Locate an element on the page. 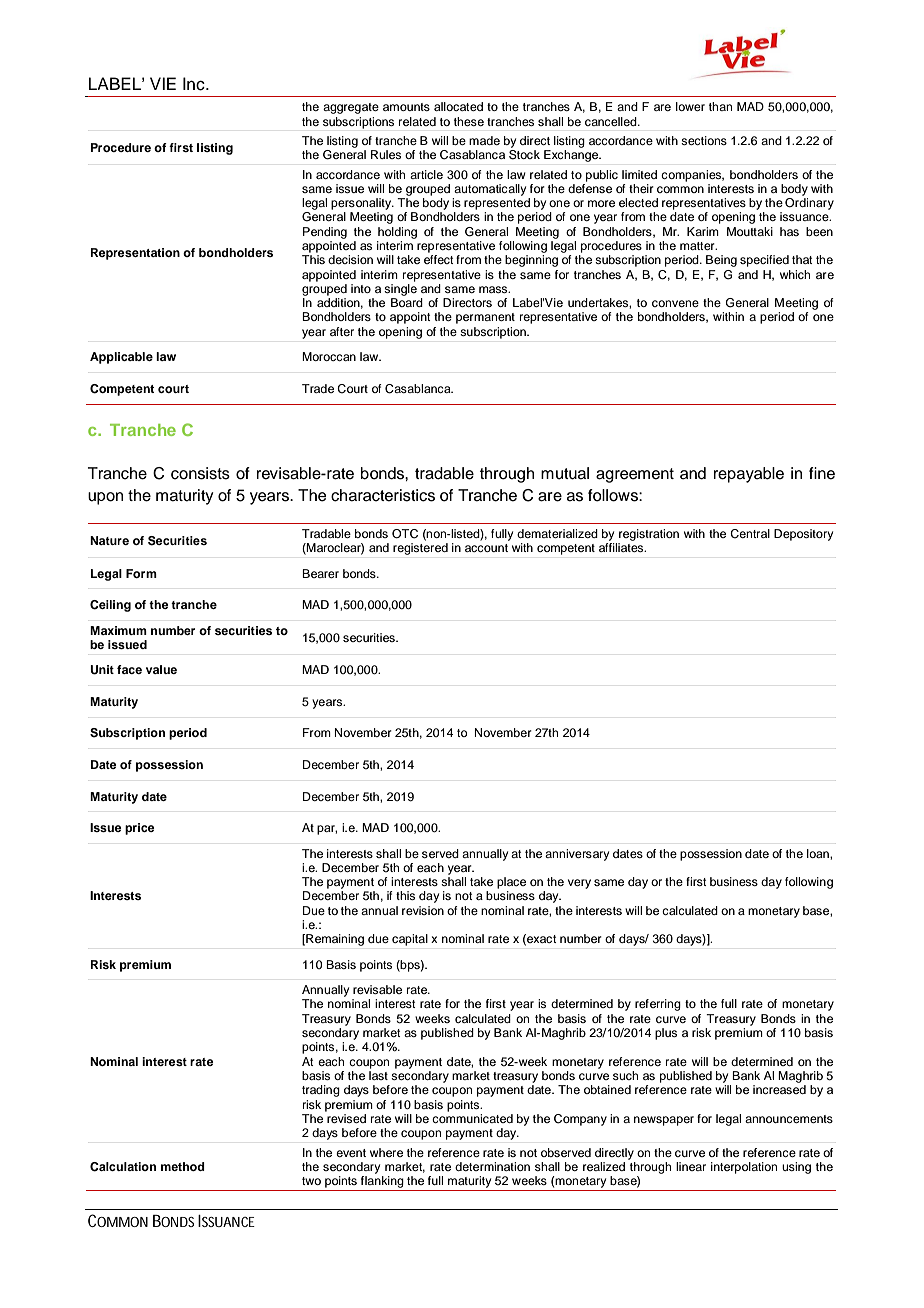 The image size is (924, 1308). value is located at coordinates (161, 669).
